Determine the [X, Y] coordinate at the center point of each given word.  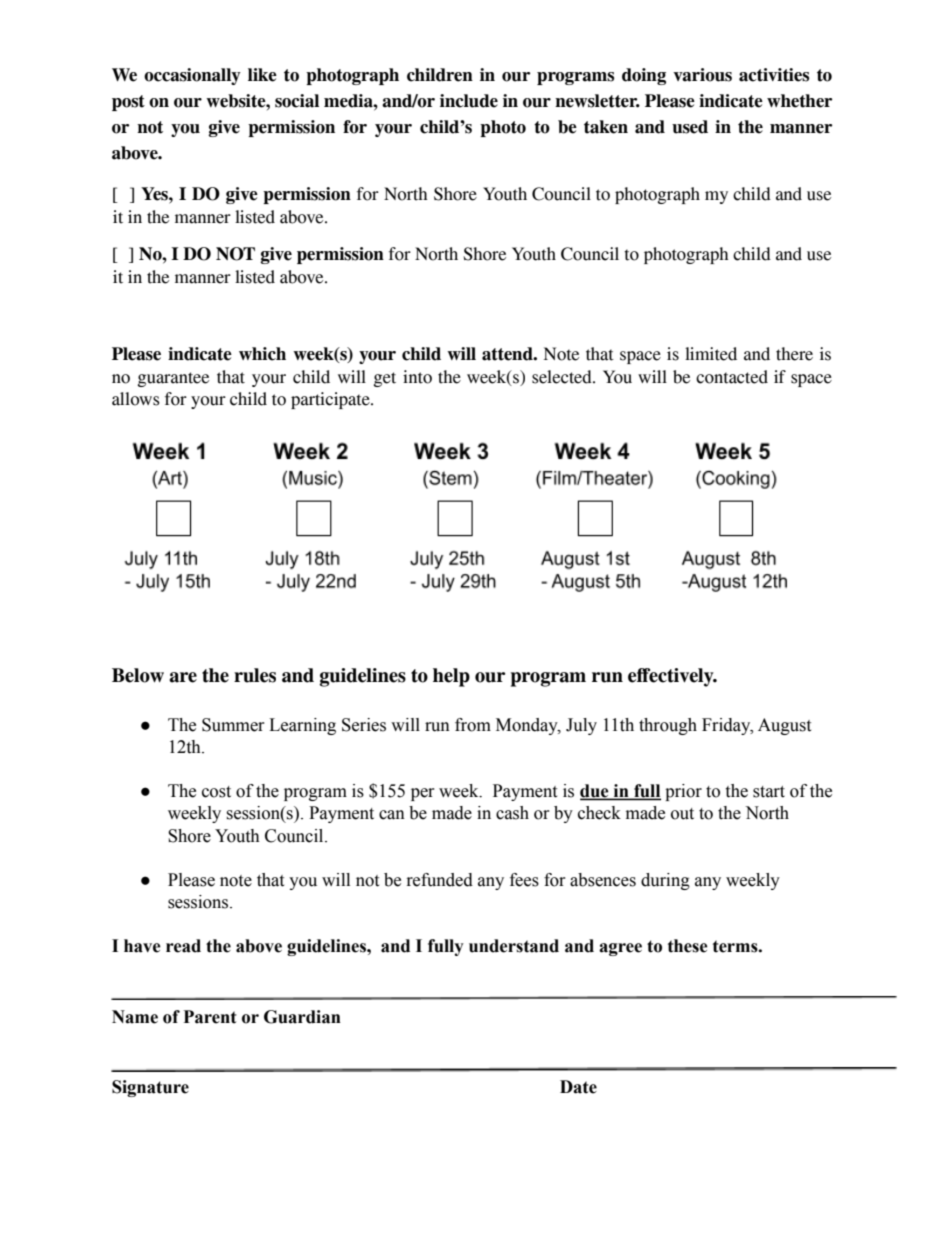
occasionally [192, 76]
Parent [210, 1017]
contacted [732, 377]
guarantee [173, 379]
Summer [233, 725]
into [417, 377]
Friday [727, 726]
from [473, 725]
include [469, 101]
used [690, 127]
